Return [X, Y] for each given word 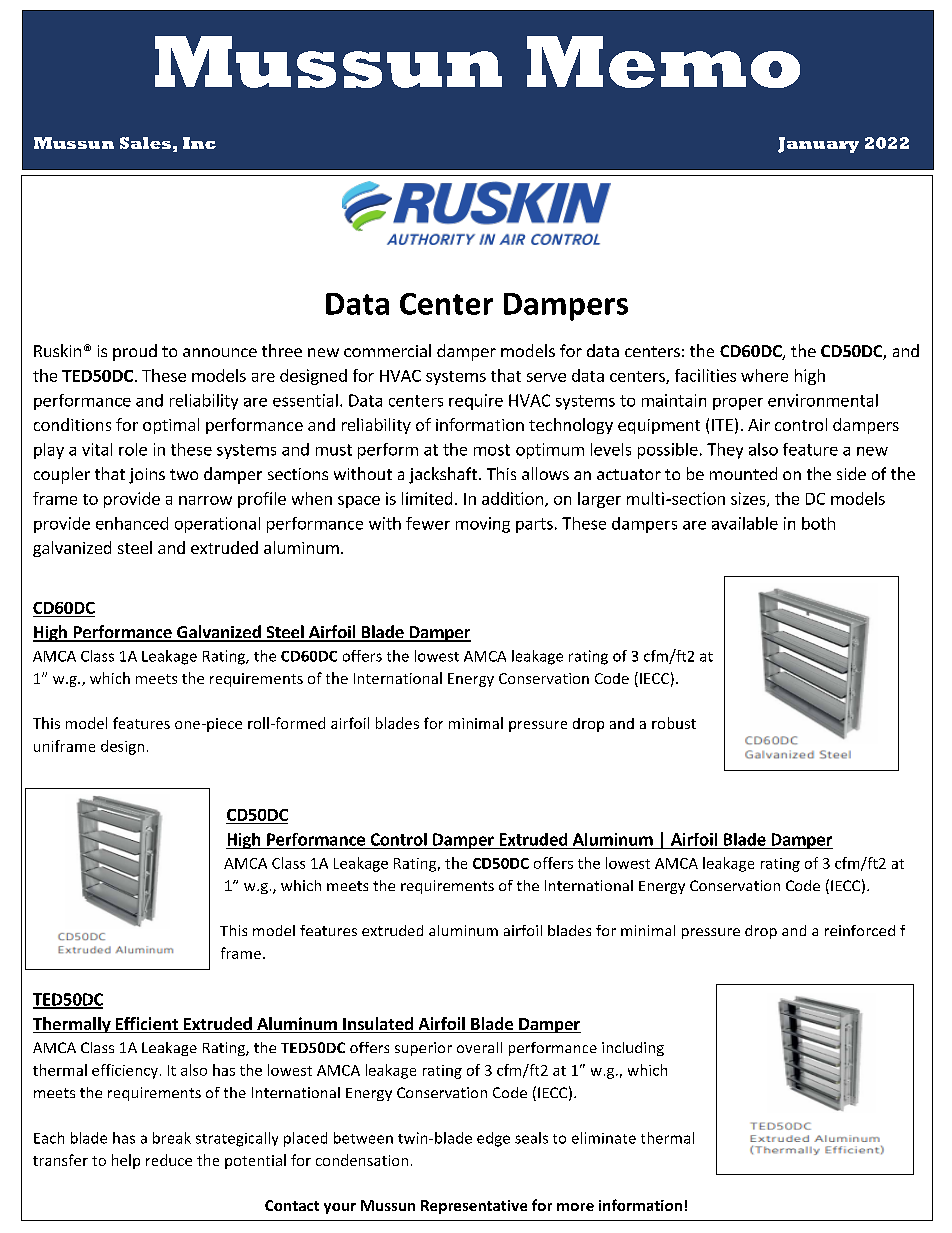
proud [135, 352]
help [126, 1161]
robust [674, 723]
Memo [663, 62]
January [818, 145]
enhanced [132, 523]
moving [483, 525]
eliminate [604, 1138]
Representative [474, 1207]
